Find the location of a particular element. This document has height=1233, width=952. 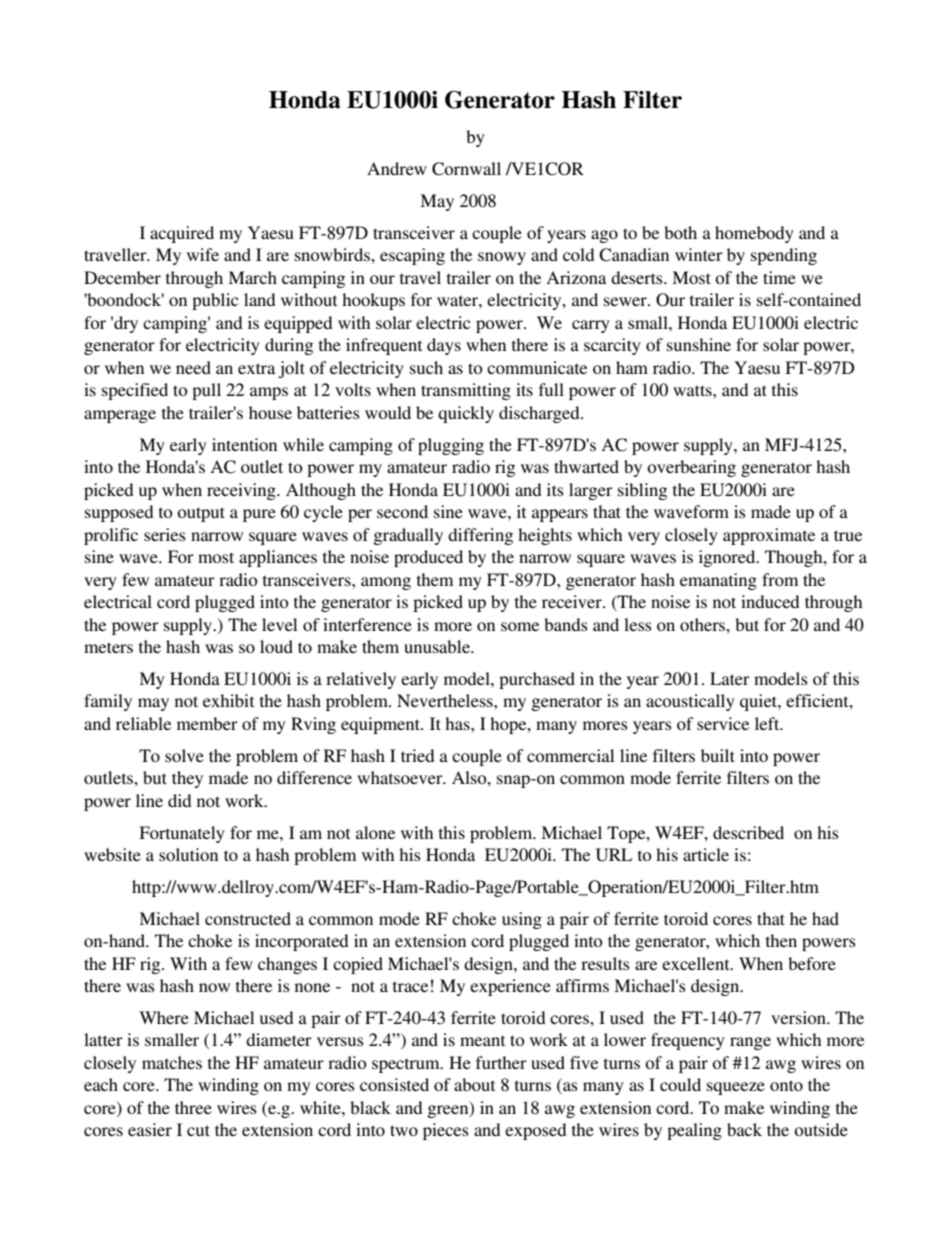

both is located at coordinates (680, 232).
